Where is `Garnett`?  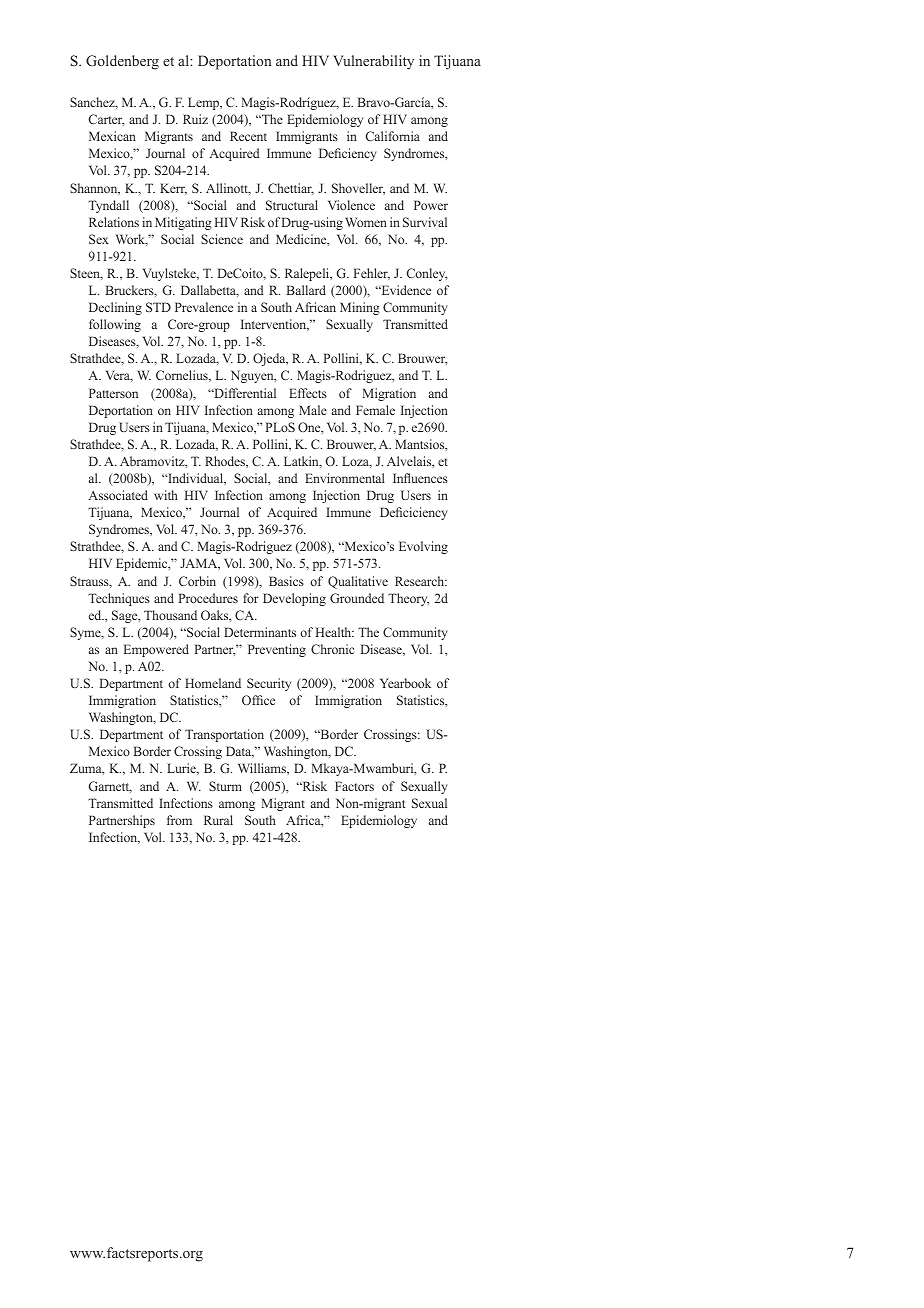 Garnett is located at coordinates (110, 787).
